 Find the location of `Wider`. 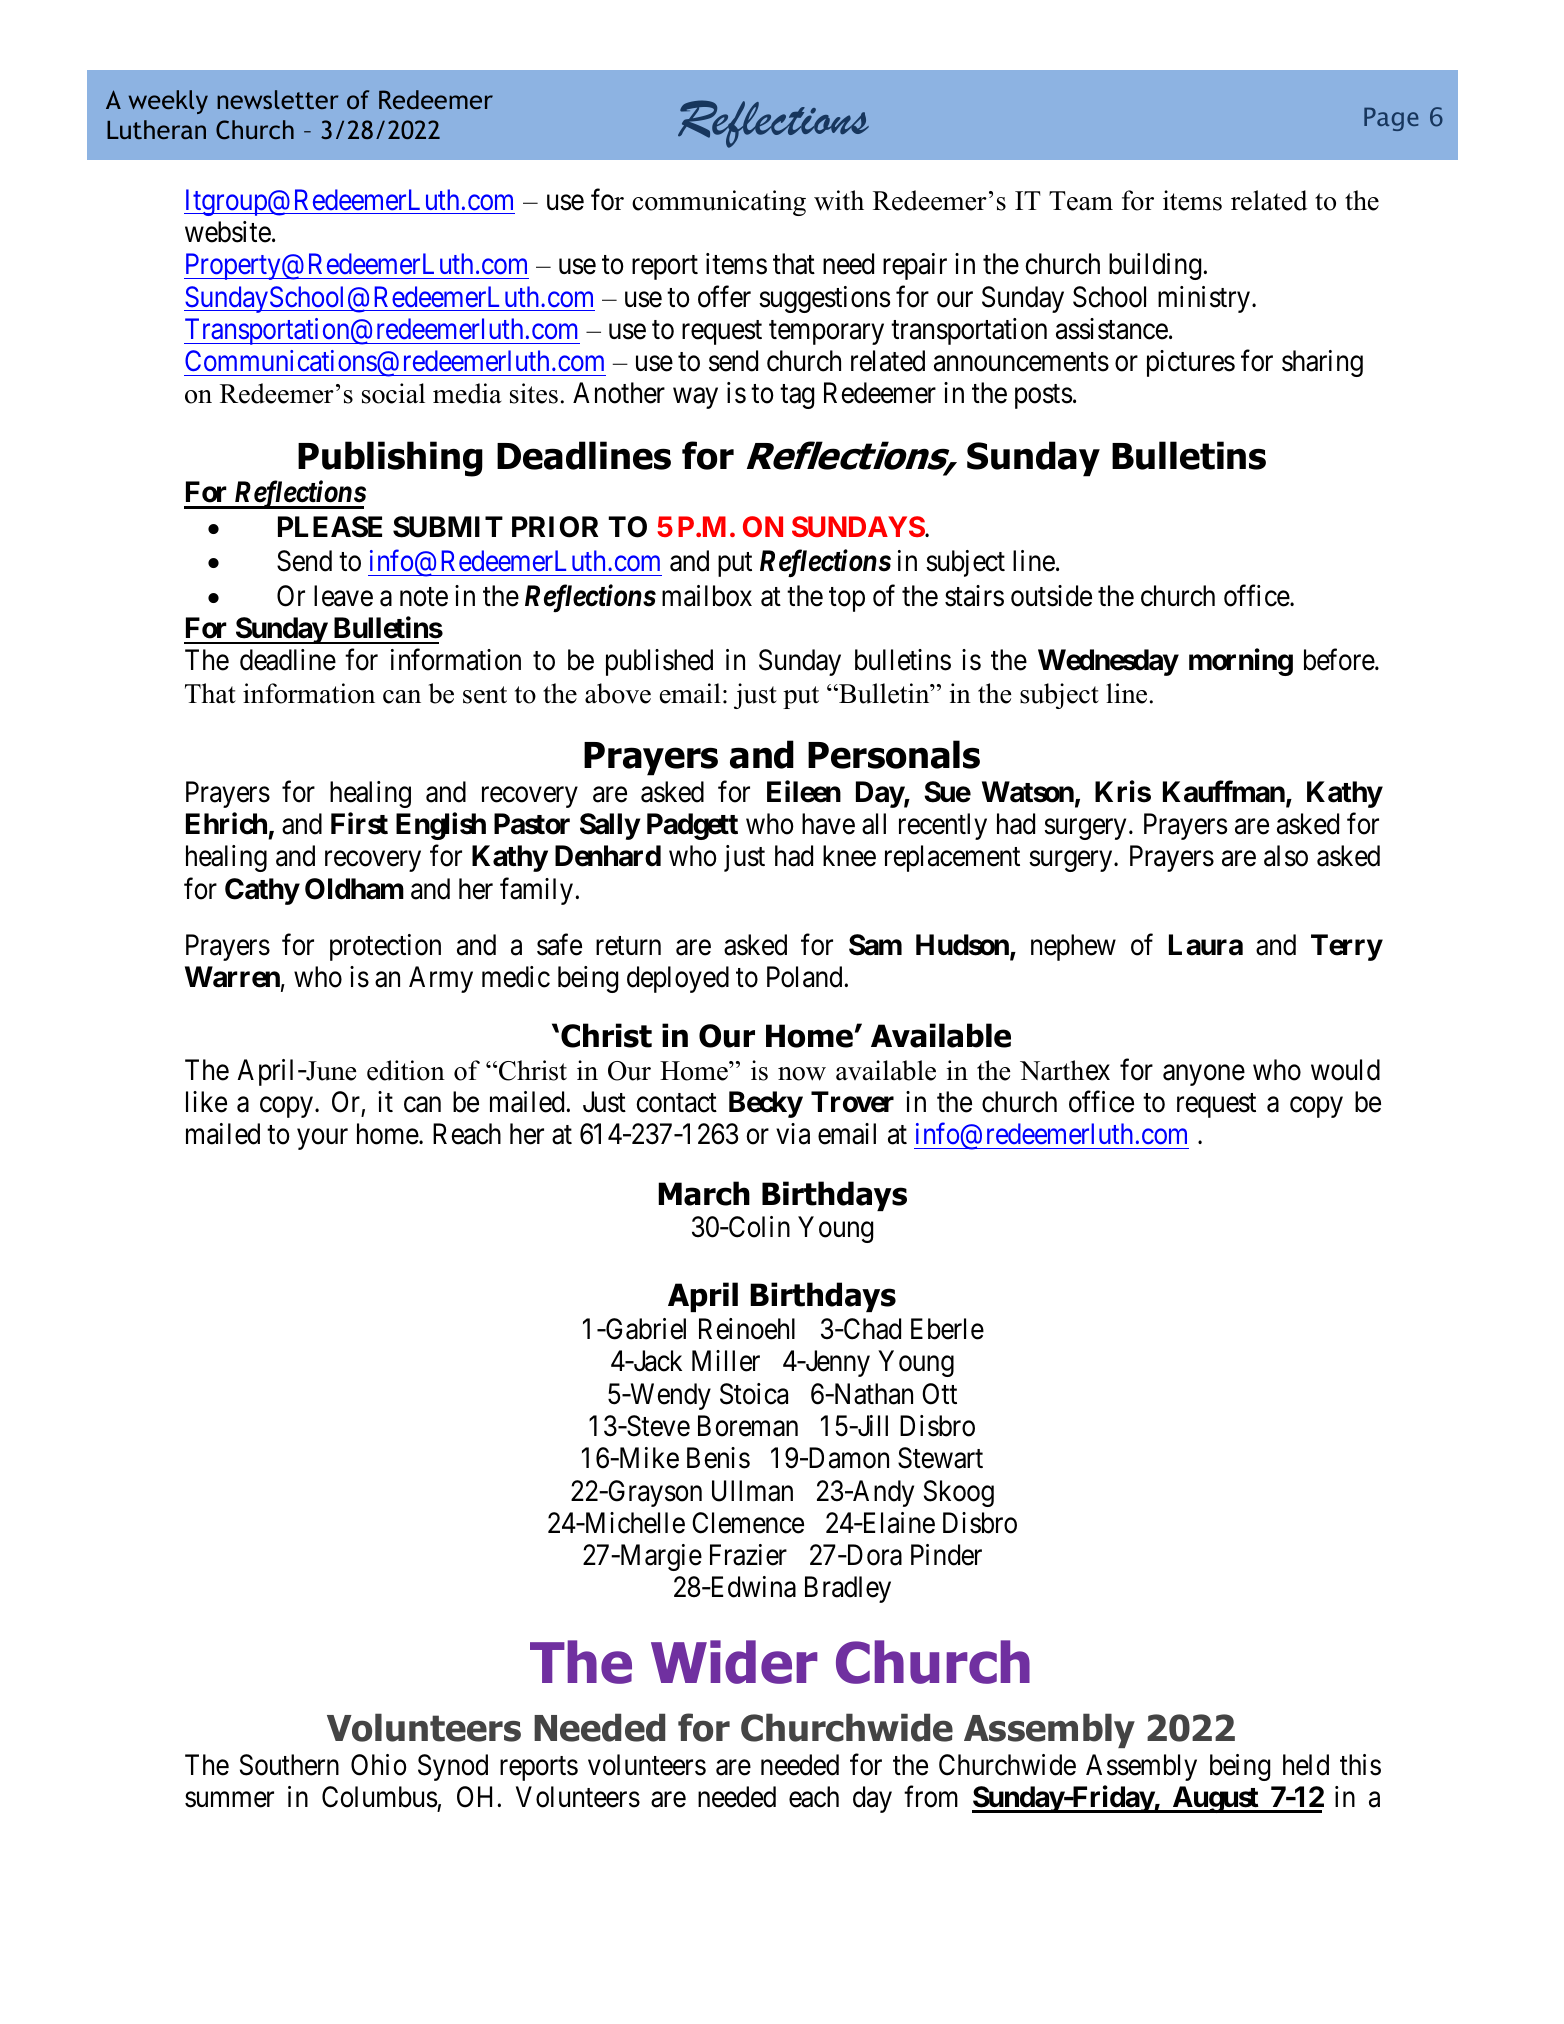

Wider is located at coordinates (734, 1662).
